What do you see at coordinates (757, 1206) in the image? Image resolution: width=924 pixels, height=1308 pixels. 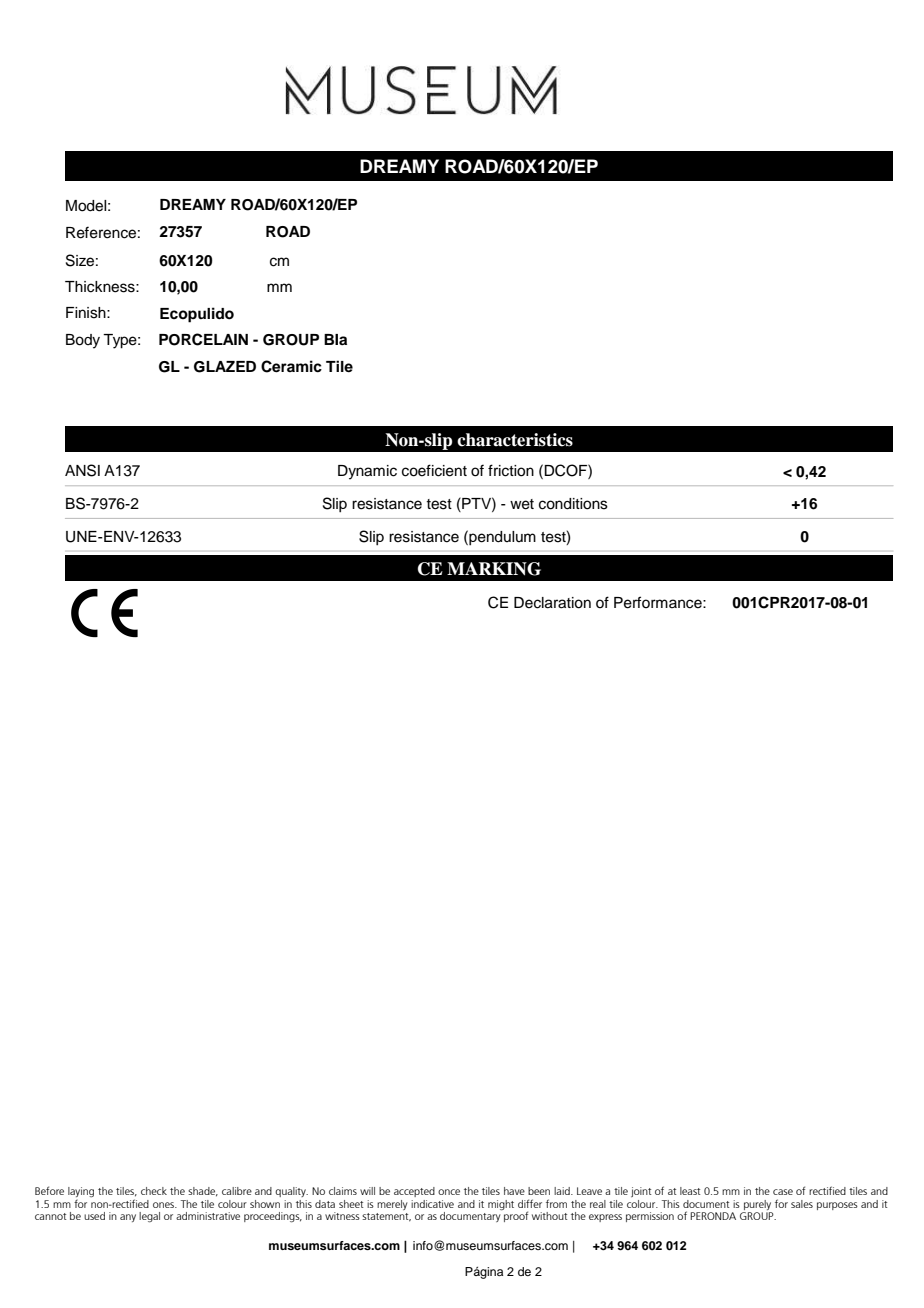 I see `purely` at bounding box center [757, 1206].
